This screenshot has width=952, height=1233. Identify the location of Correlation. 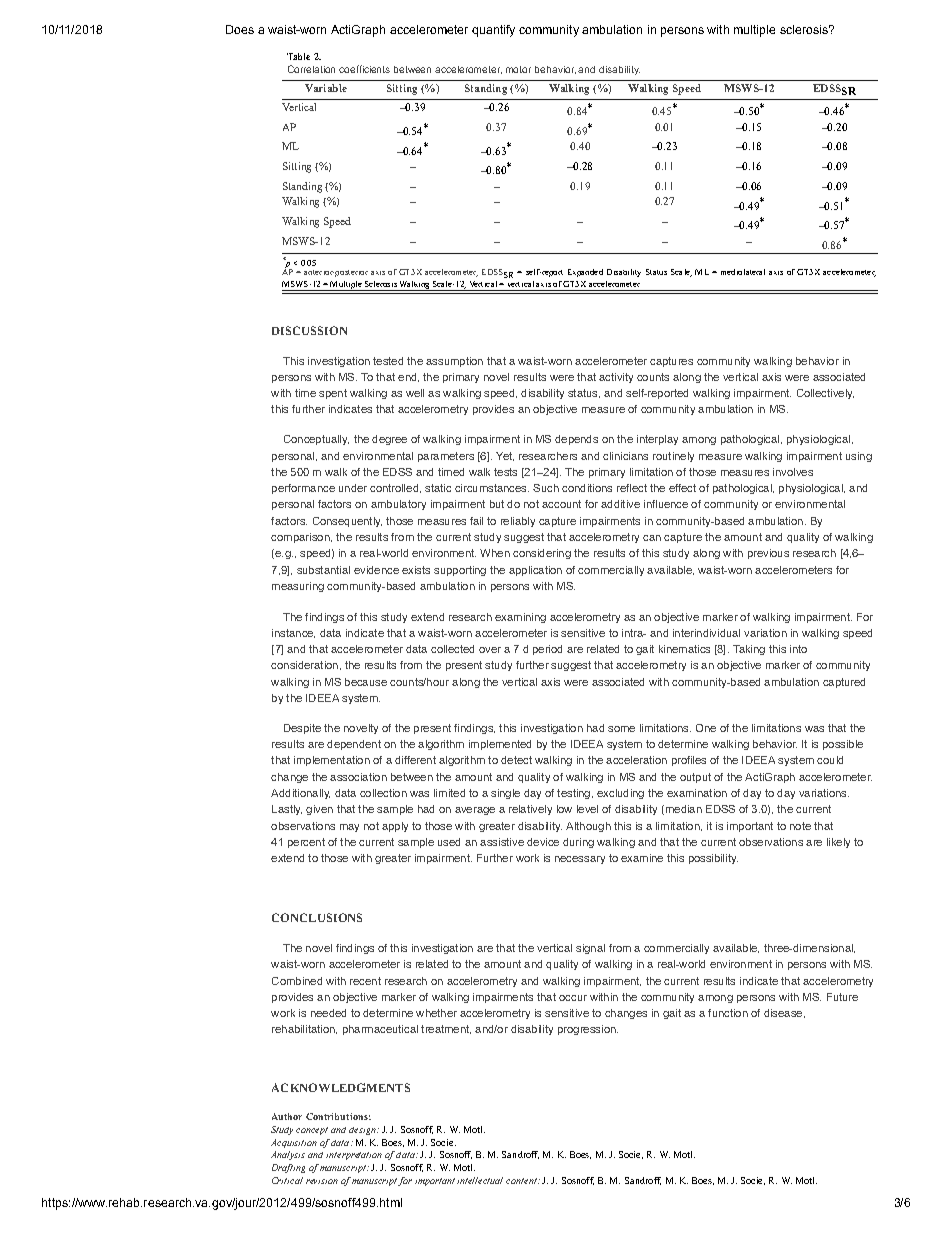
(311, 69).
